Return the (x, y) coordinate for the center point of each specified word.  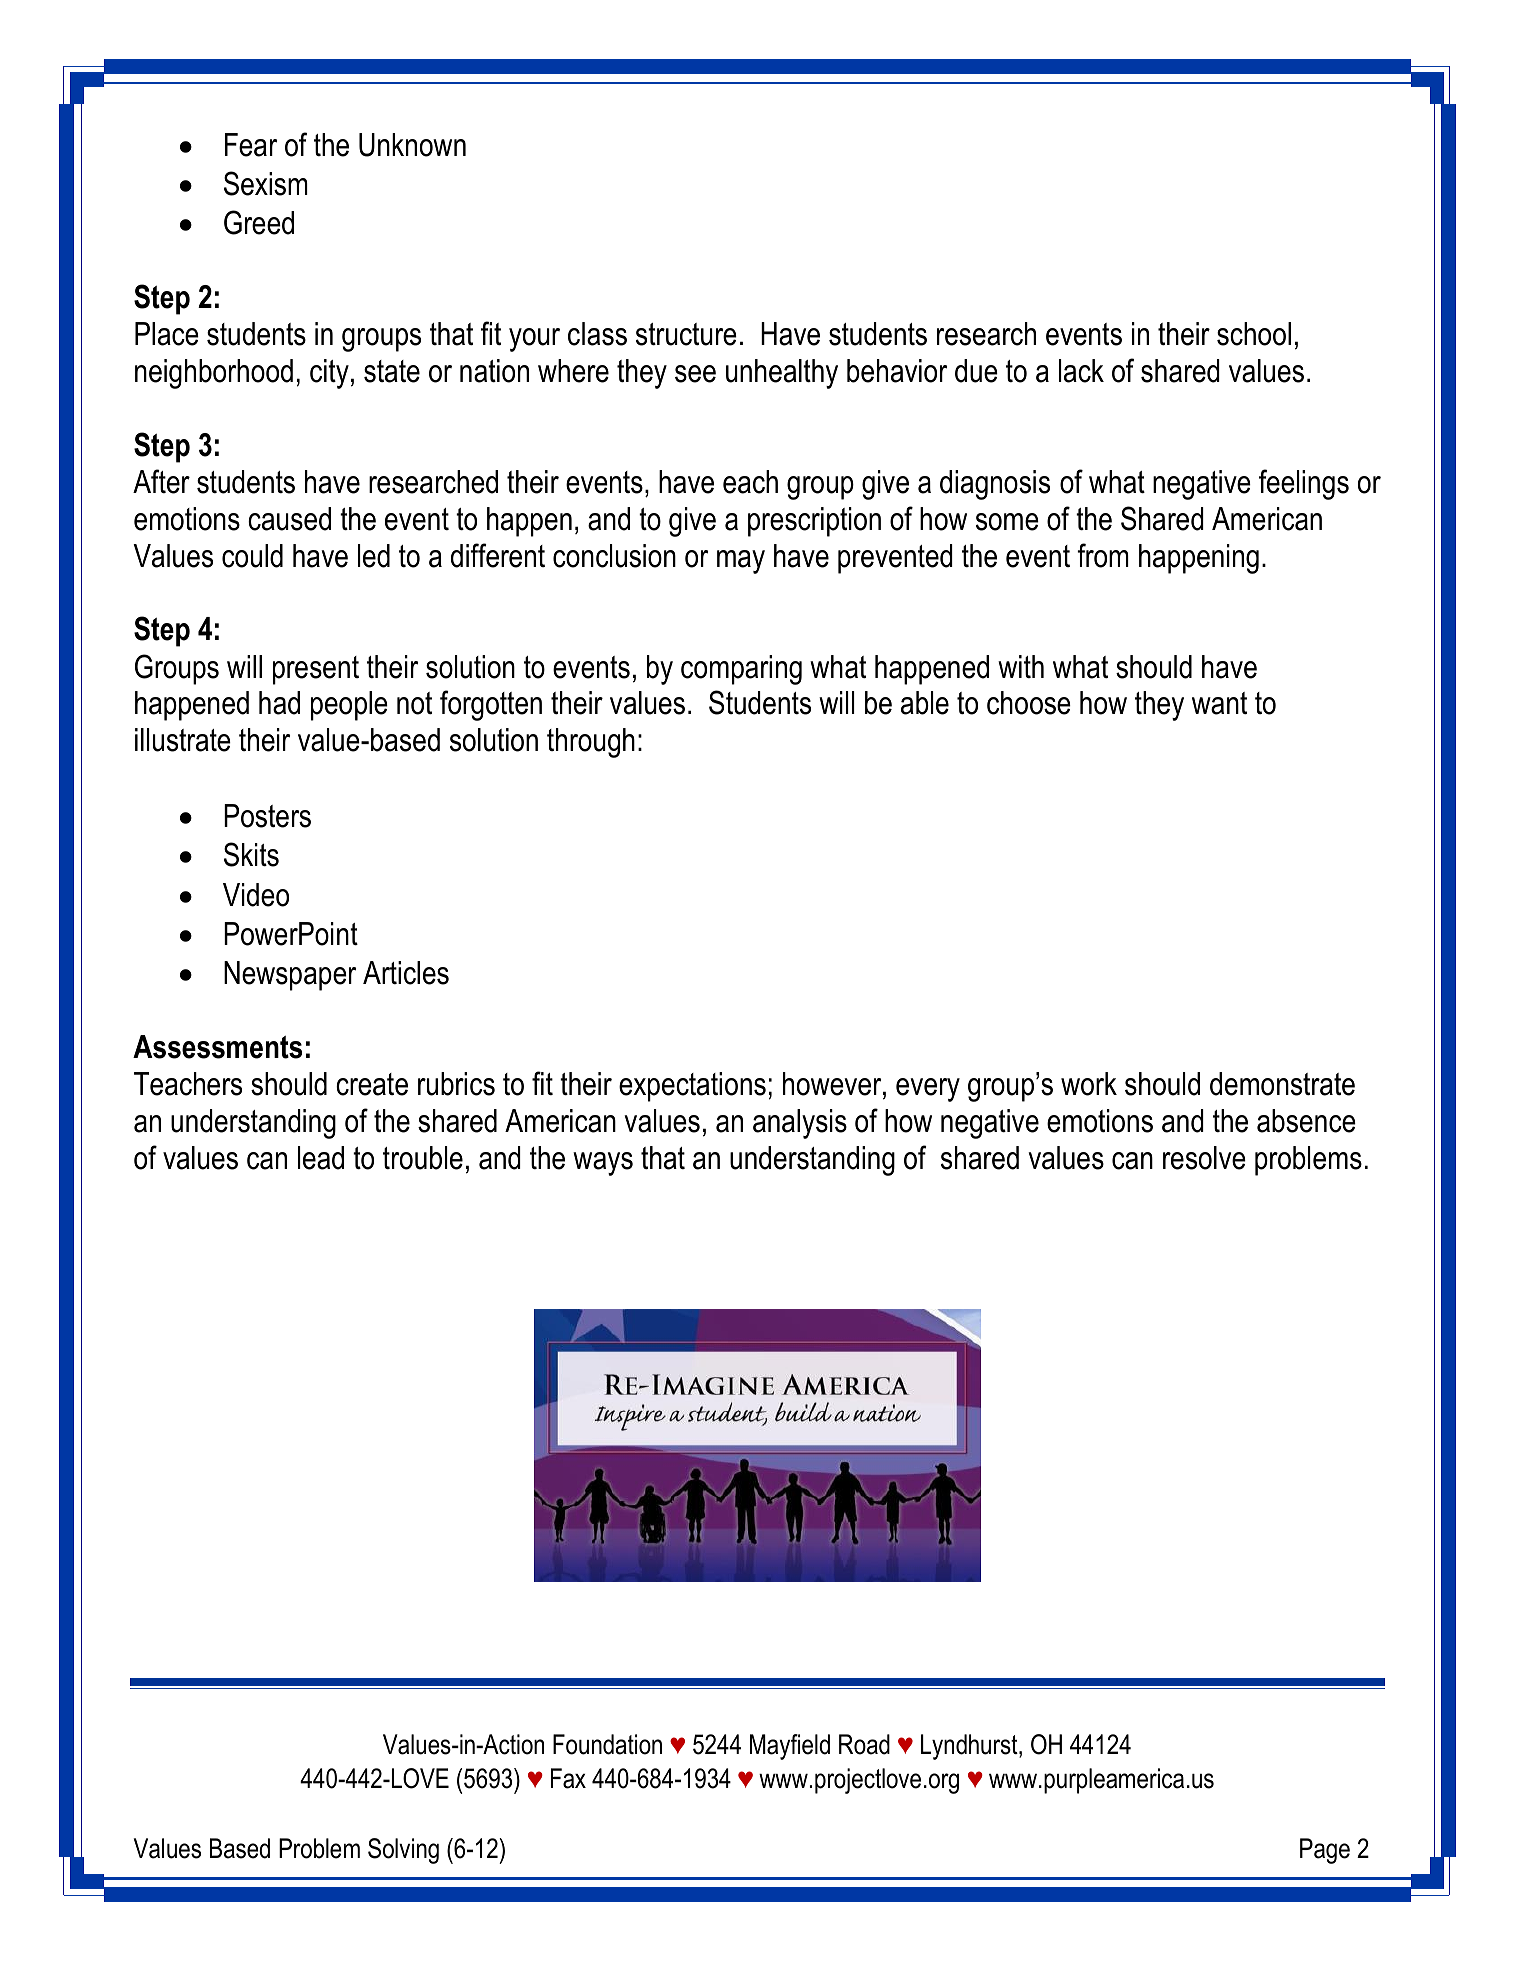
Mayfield (790, 1747)
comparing (741, 670)
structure (686, 334)
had (279, 703)
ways (603, 1164)
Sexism (266, 183)
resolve (1204, 1158)
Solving (403, 1851)
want (1219, 703)
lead (321, 1158)
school (1254, 334)
